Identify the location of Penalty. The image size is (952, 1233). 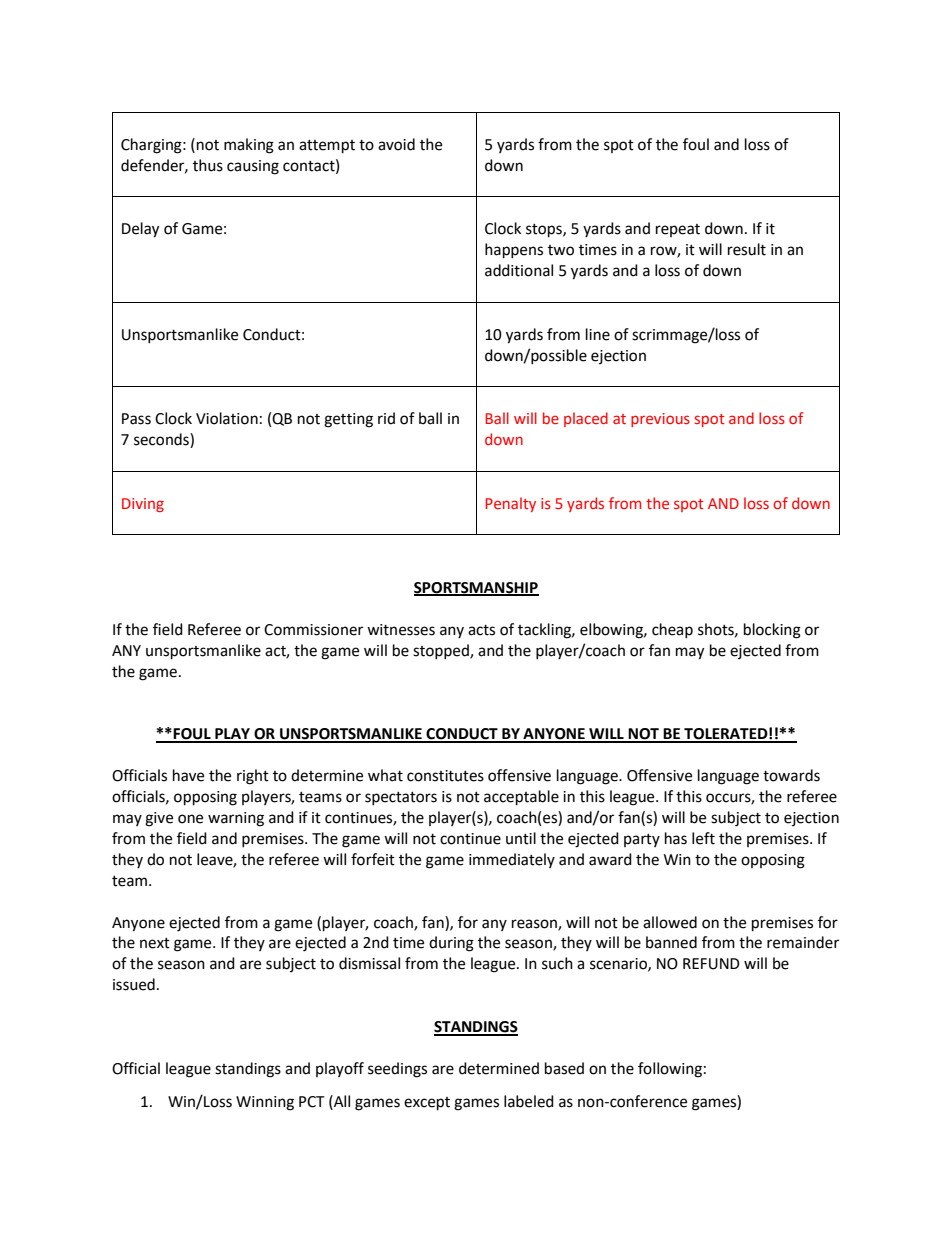
(510, 504).
